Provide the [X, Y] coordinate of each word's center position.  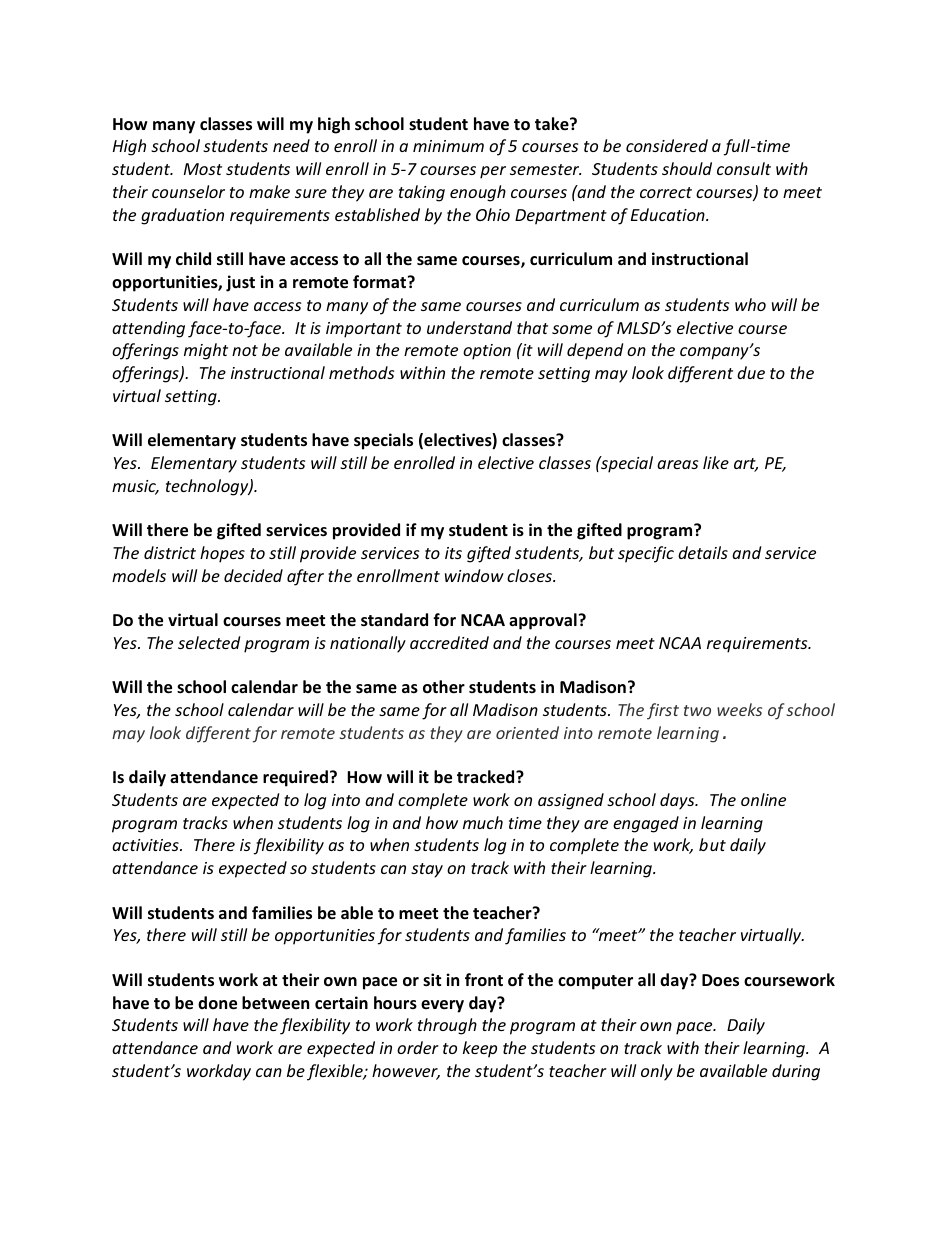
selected [209, 642]
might [206, 351]
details [703, 552]
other [444, 687]
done [217, 1003]
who [750, 304]
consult [744, 168]
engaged [646, 824]
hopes [222, 554]
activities [146, 845]
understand [469, 327]
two [697, 710]
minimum [448, 146]
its [453, 553]
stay [427, 870]
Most [203, 169]
